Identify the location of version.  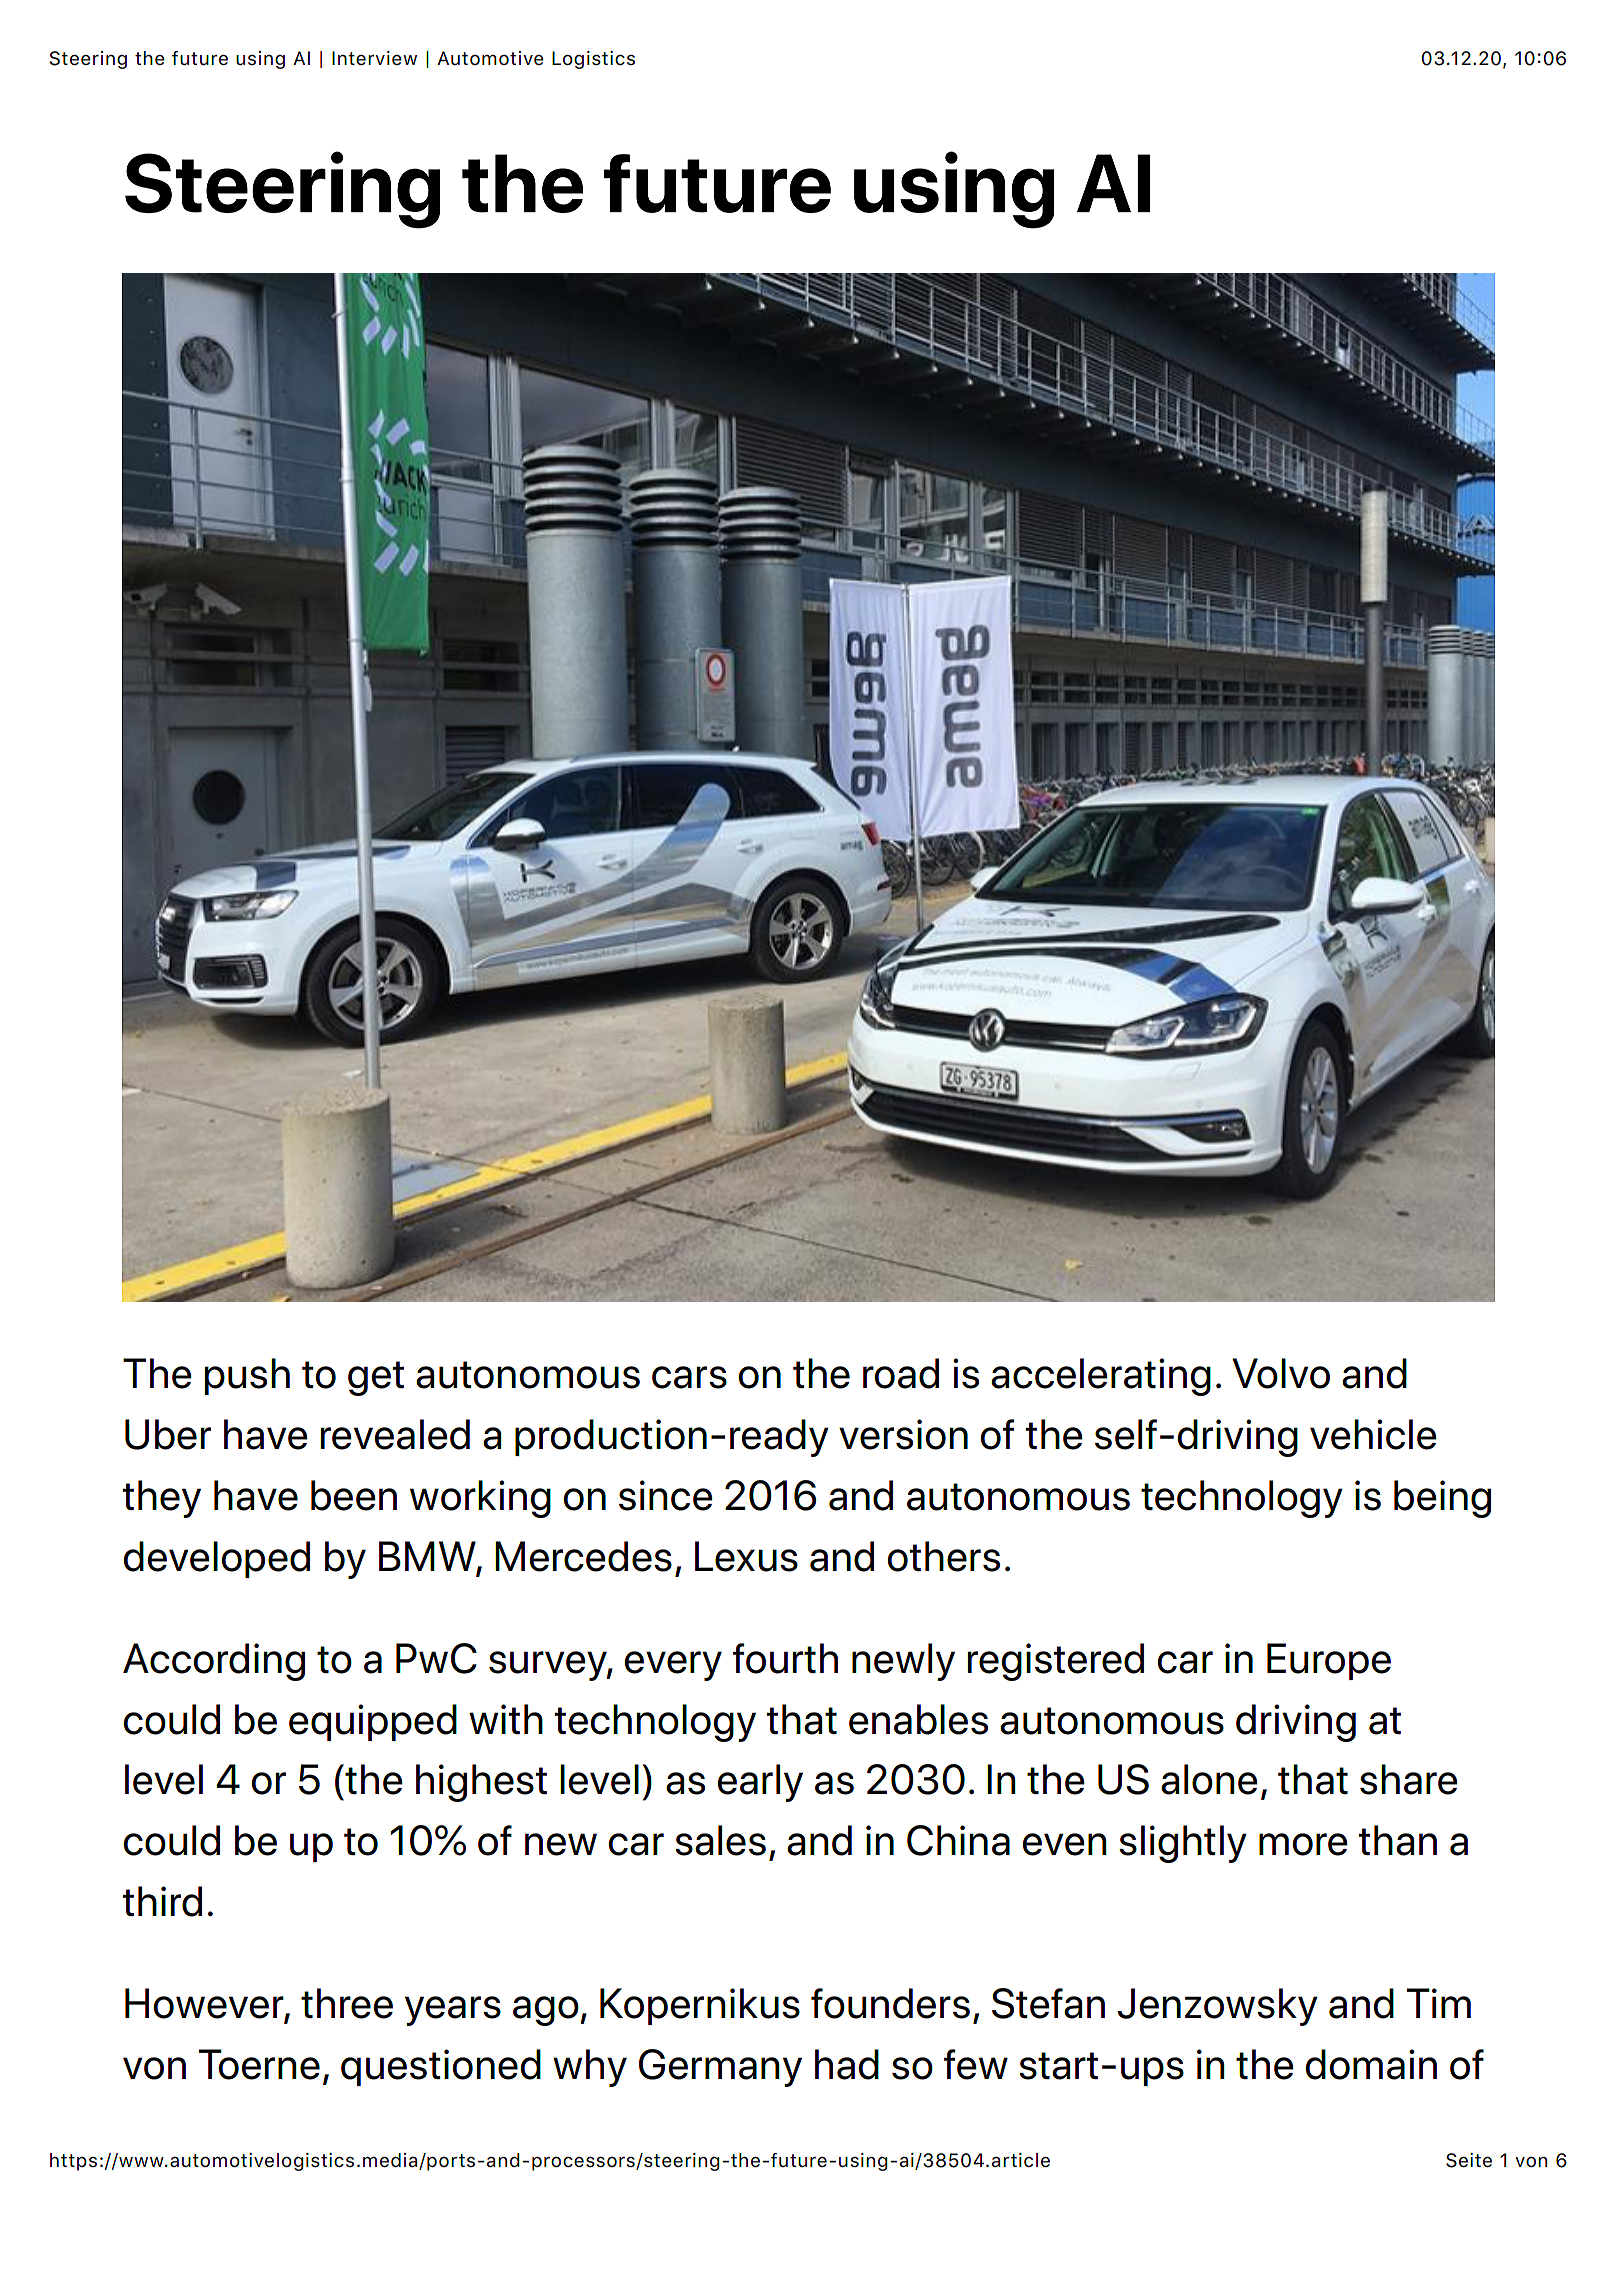
(903, 1434).
